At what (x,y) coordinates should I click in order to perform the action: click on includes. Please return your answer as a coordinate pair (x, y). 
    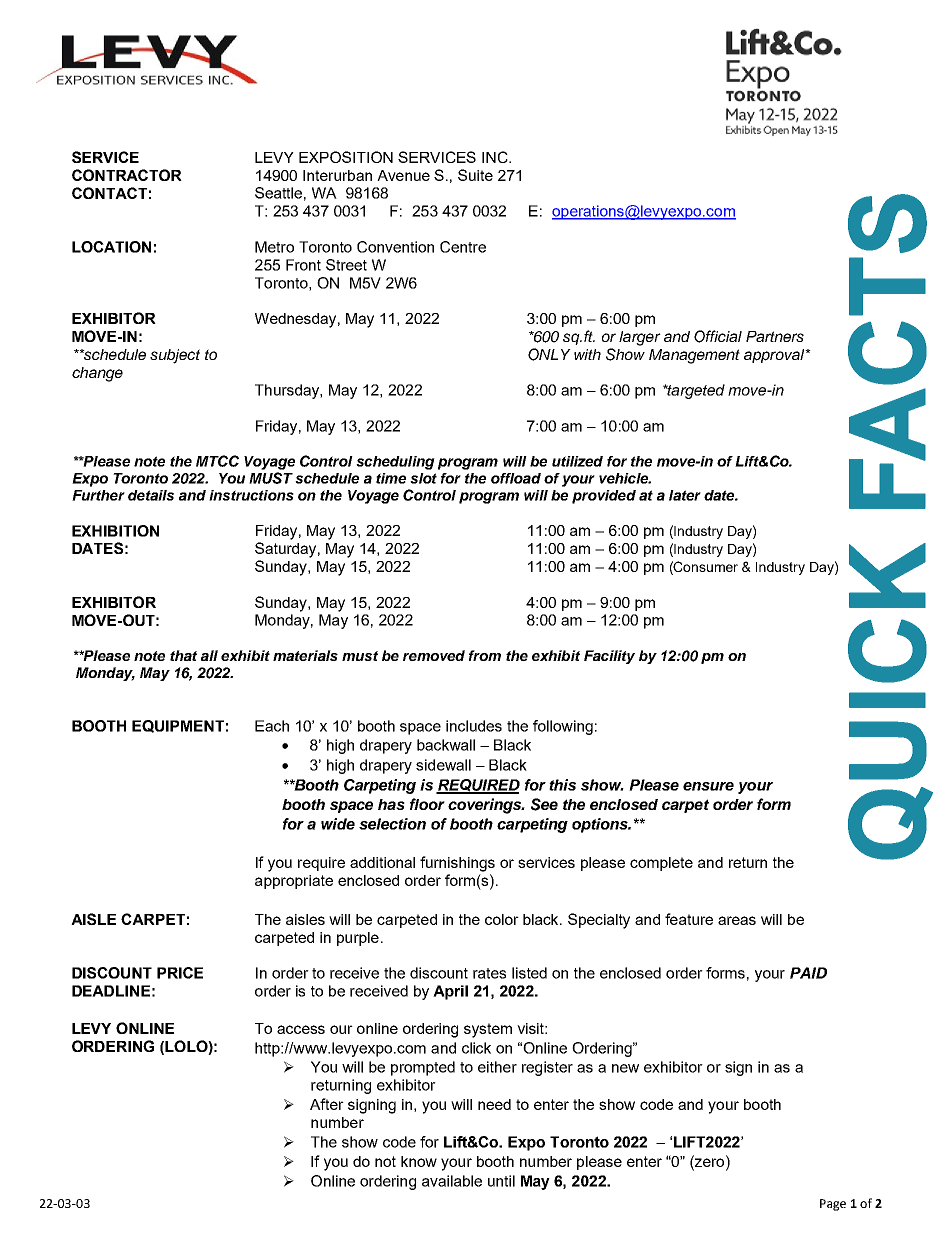
    Looking at the image, I should click on (474, 726).
